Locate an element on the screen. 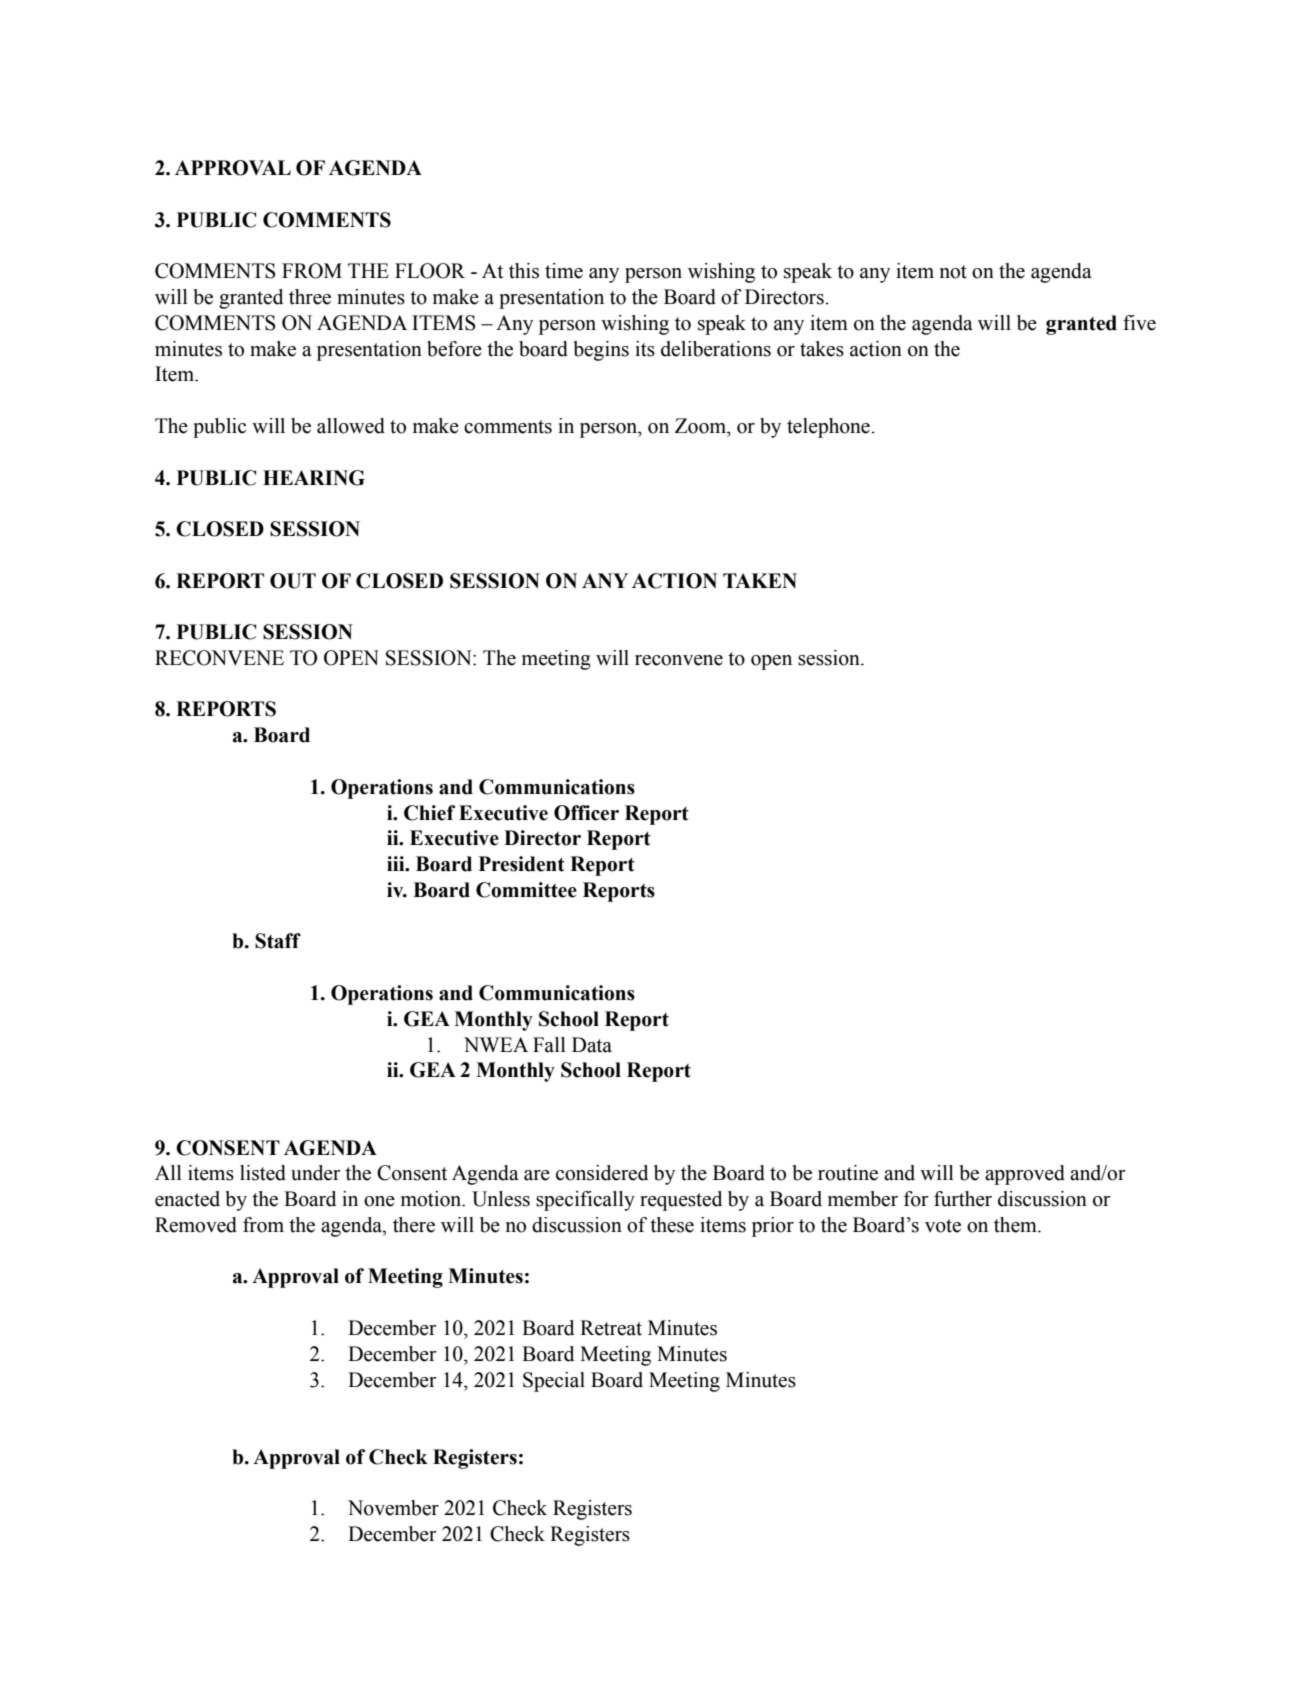 This screenshot has width=1315, height=1701. them is located at coordinates (1016, 1225).
